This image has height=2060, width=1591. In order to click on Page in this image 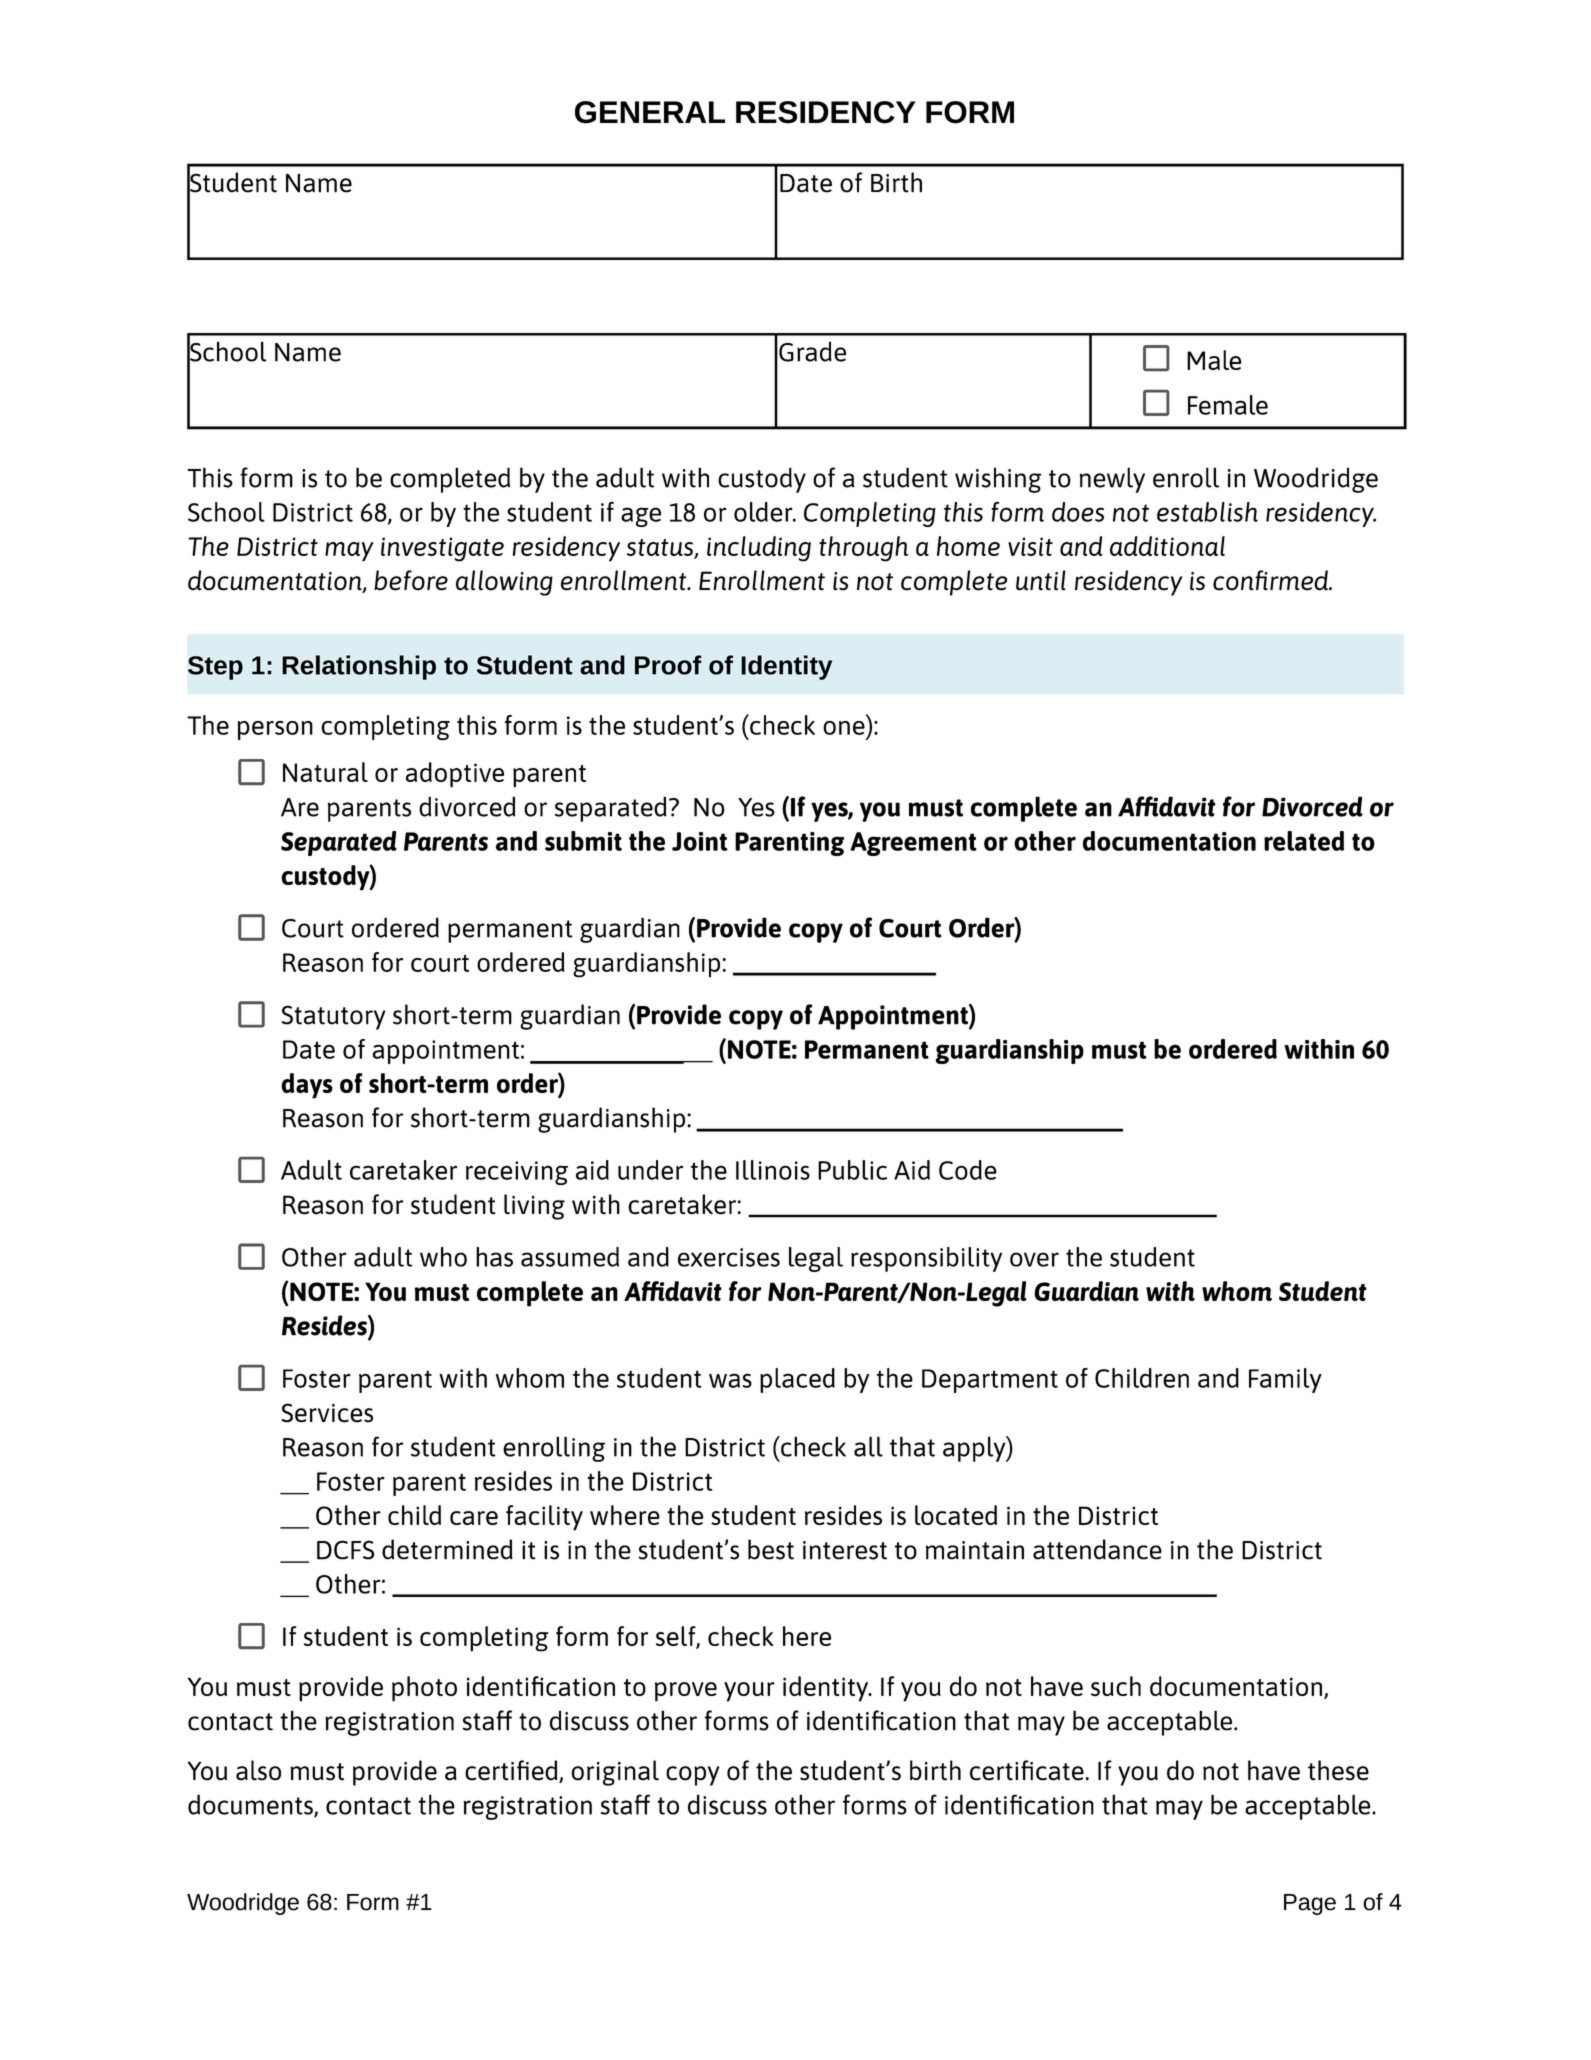, I will do `click(1310, 1904)`.
